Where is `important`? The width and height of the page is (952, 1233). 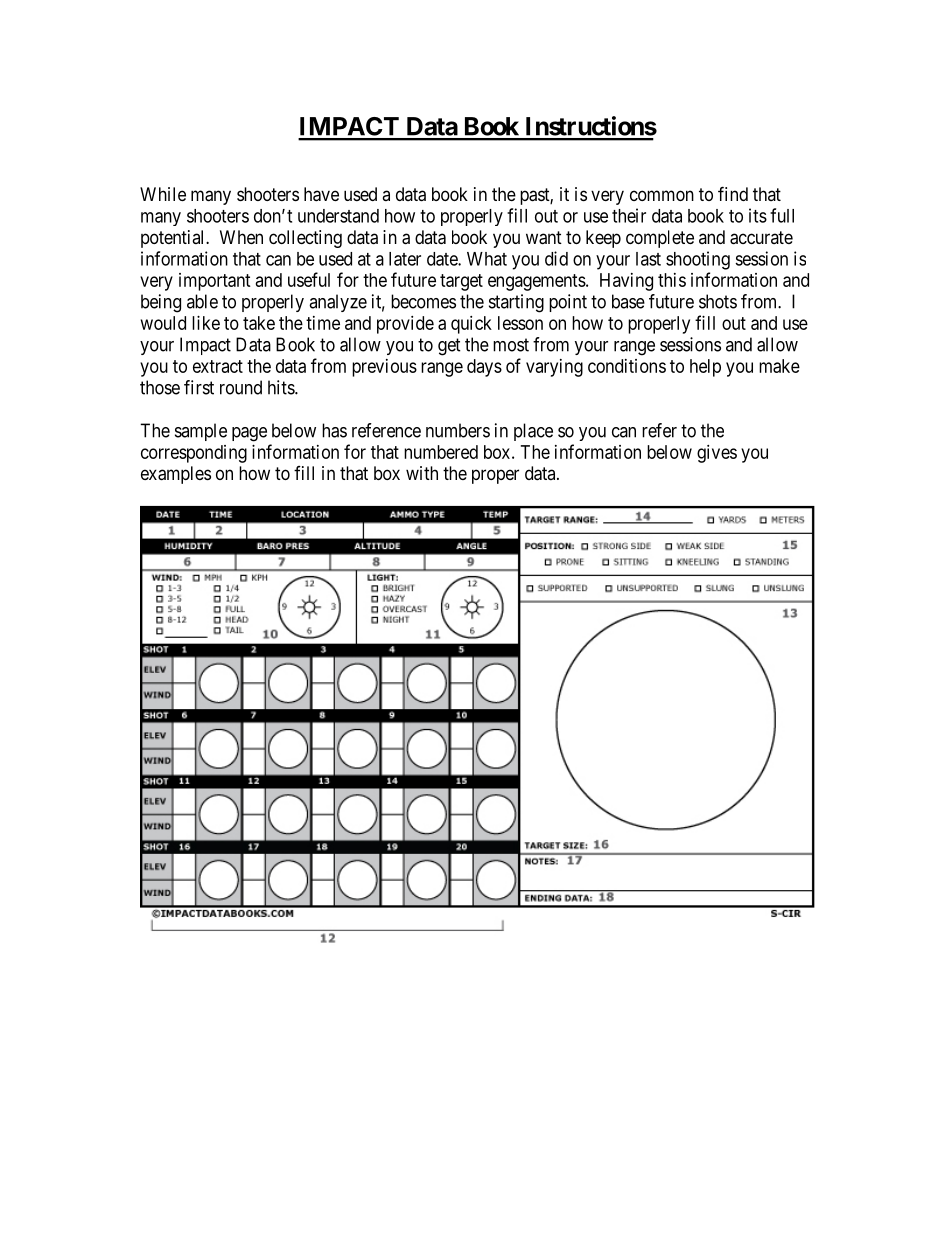
important is located at coordinates (215, 282).
